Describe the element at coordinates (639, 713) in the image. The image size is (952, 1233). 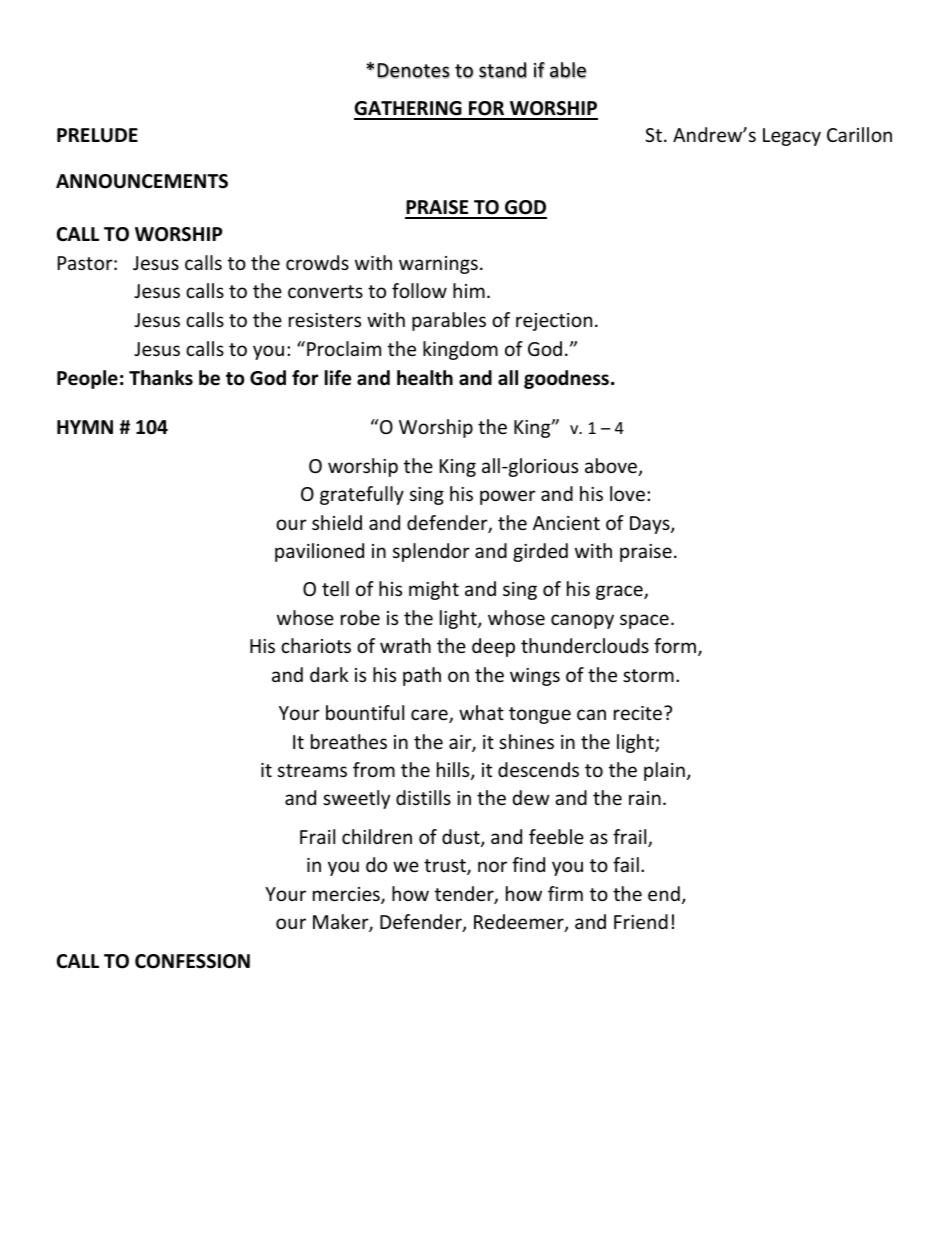
I see `recite` at that location.
